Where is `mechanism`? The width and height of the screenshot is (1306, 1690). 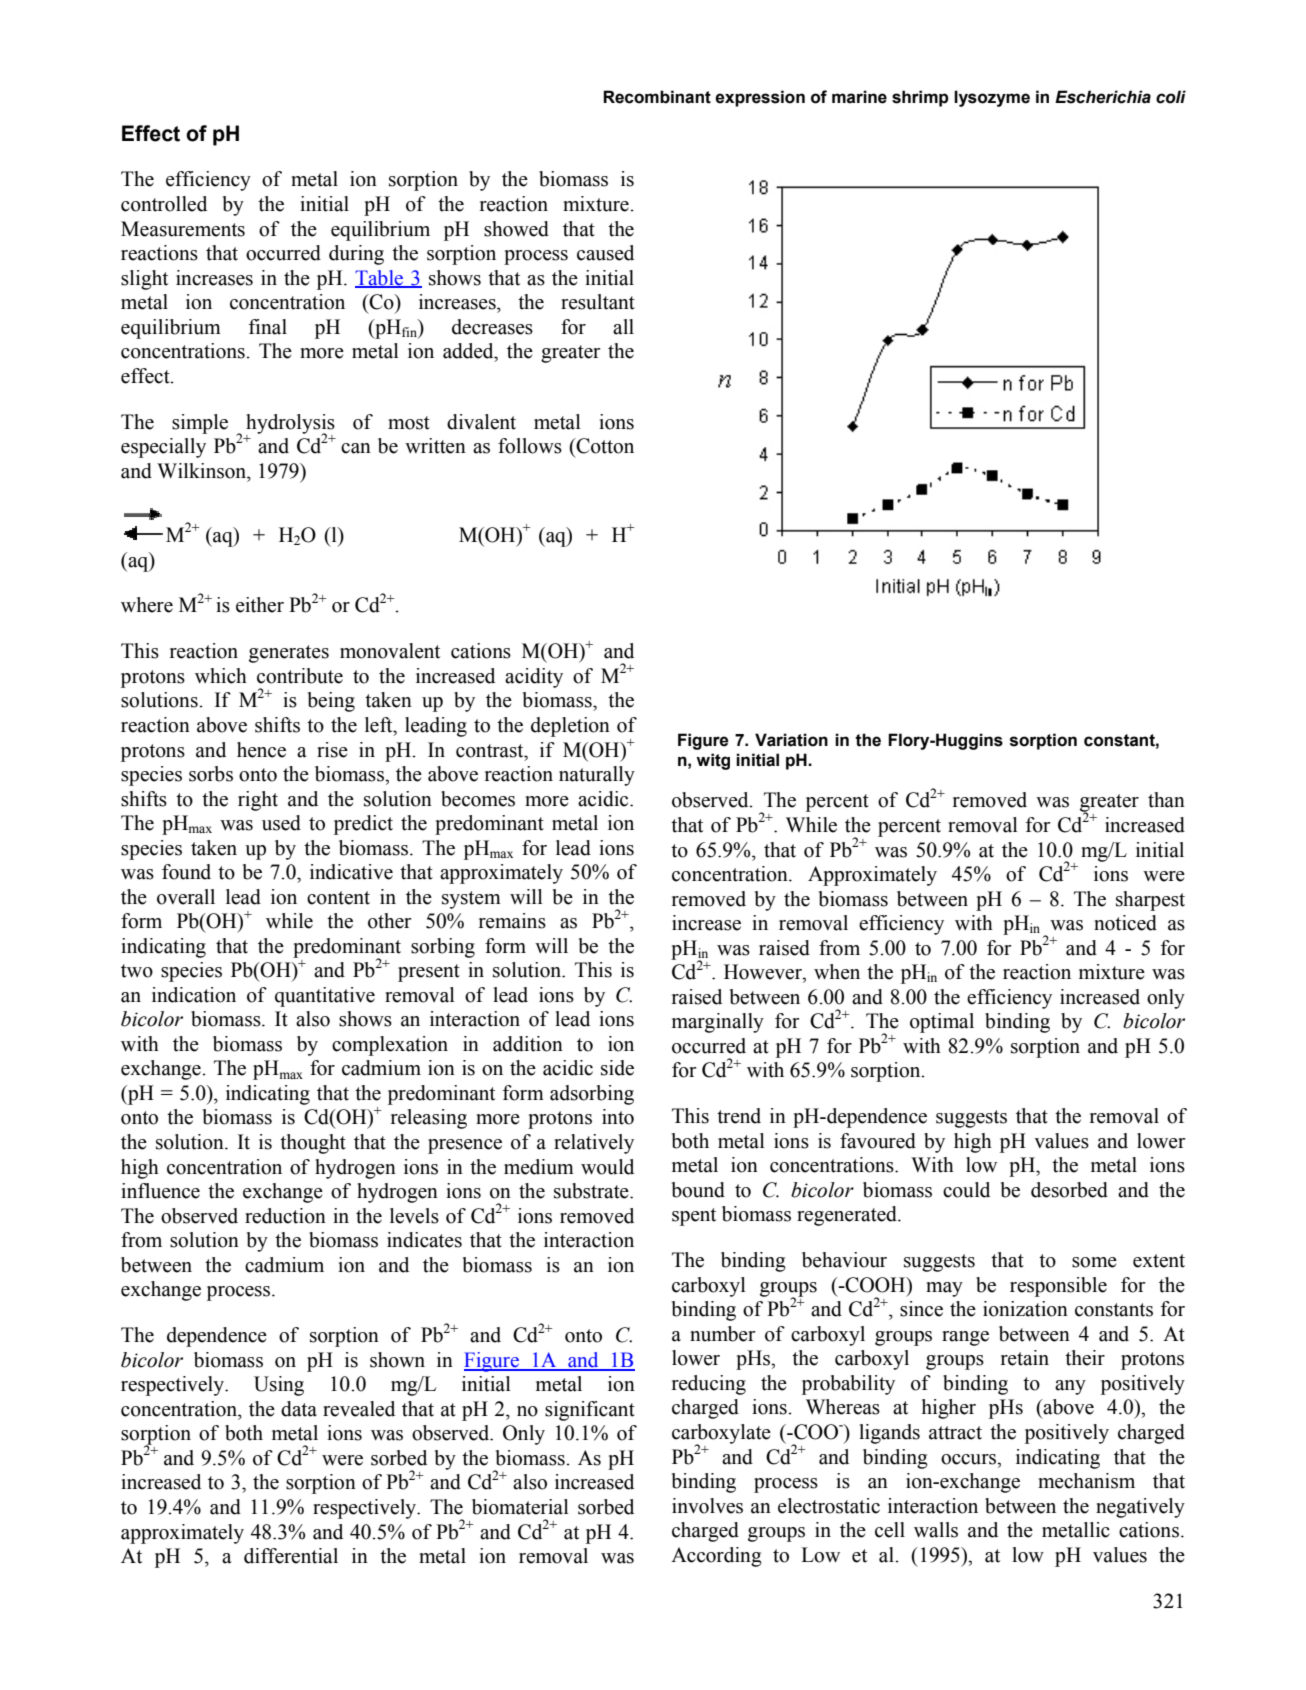 mechanism is located at coordinates (1086, 1481).
